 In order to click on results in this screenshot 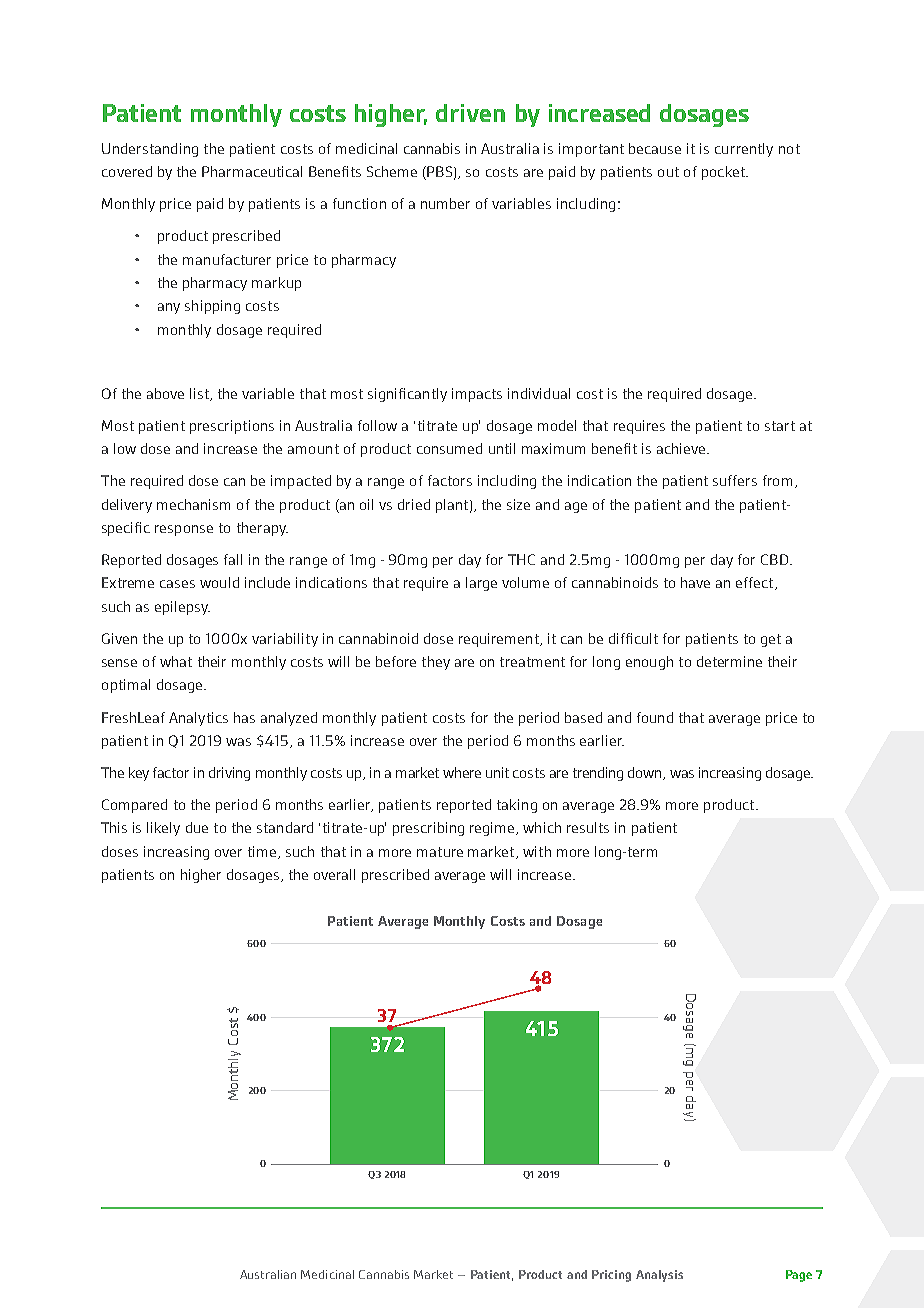, I will do `click(588, 827)`.
